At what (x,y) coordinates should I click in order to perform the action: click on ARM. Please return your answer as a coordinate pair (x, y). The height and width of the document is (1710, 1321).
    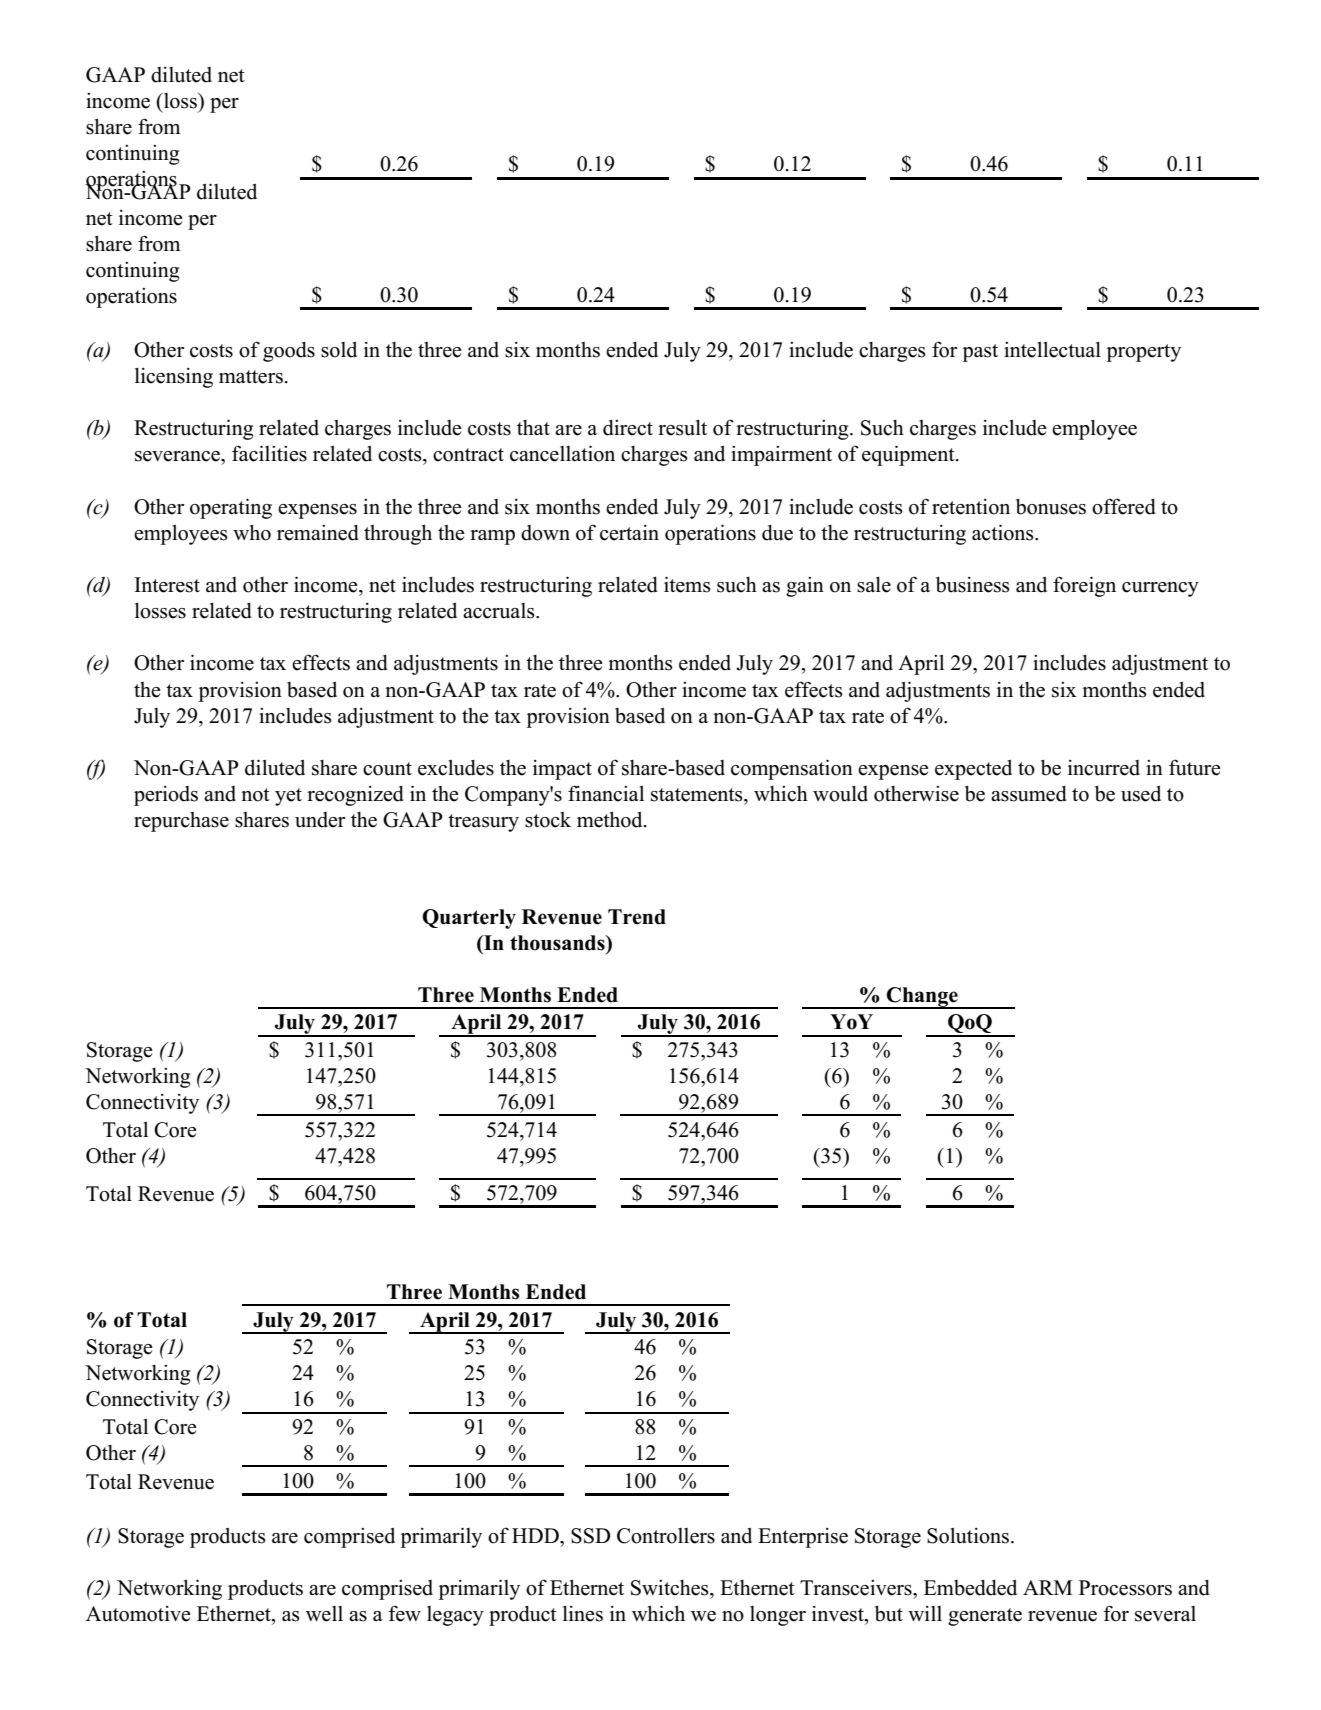
    Looking at the image, I should click on (1048, 1587).
